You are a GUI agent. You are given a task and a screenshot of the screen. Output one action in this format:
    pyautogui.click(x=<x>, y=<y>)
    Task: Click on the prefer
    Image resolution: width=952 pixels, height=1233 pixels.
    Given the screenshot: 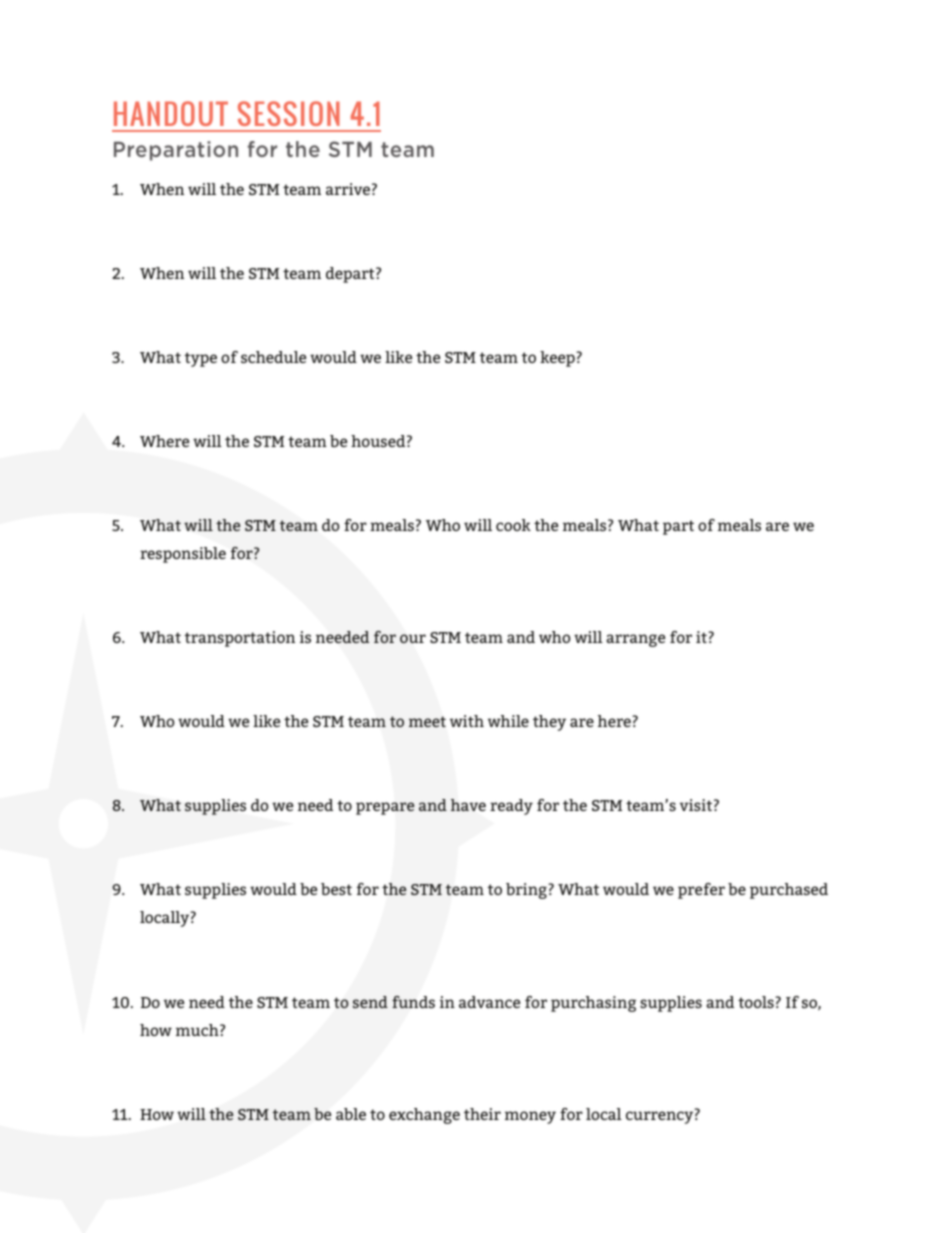 What is the action you would take?
    pyautogui.click(x=701, y=891)
